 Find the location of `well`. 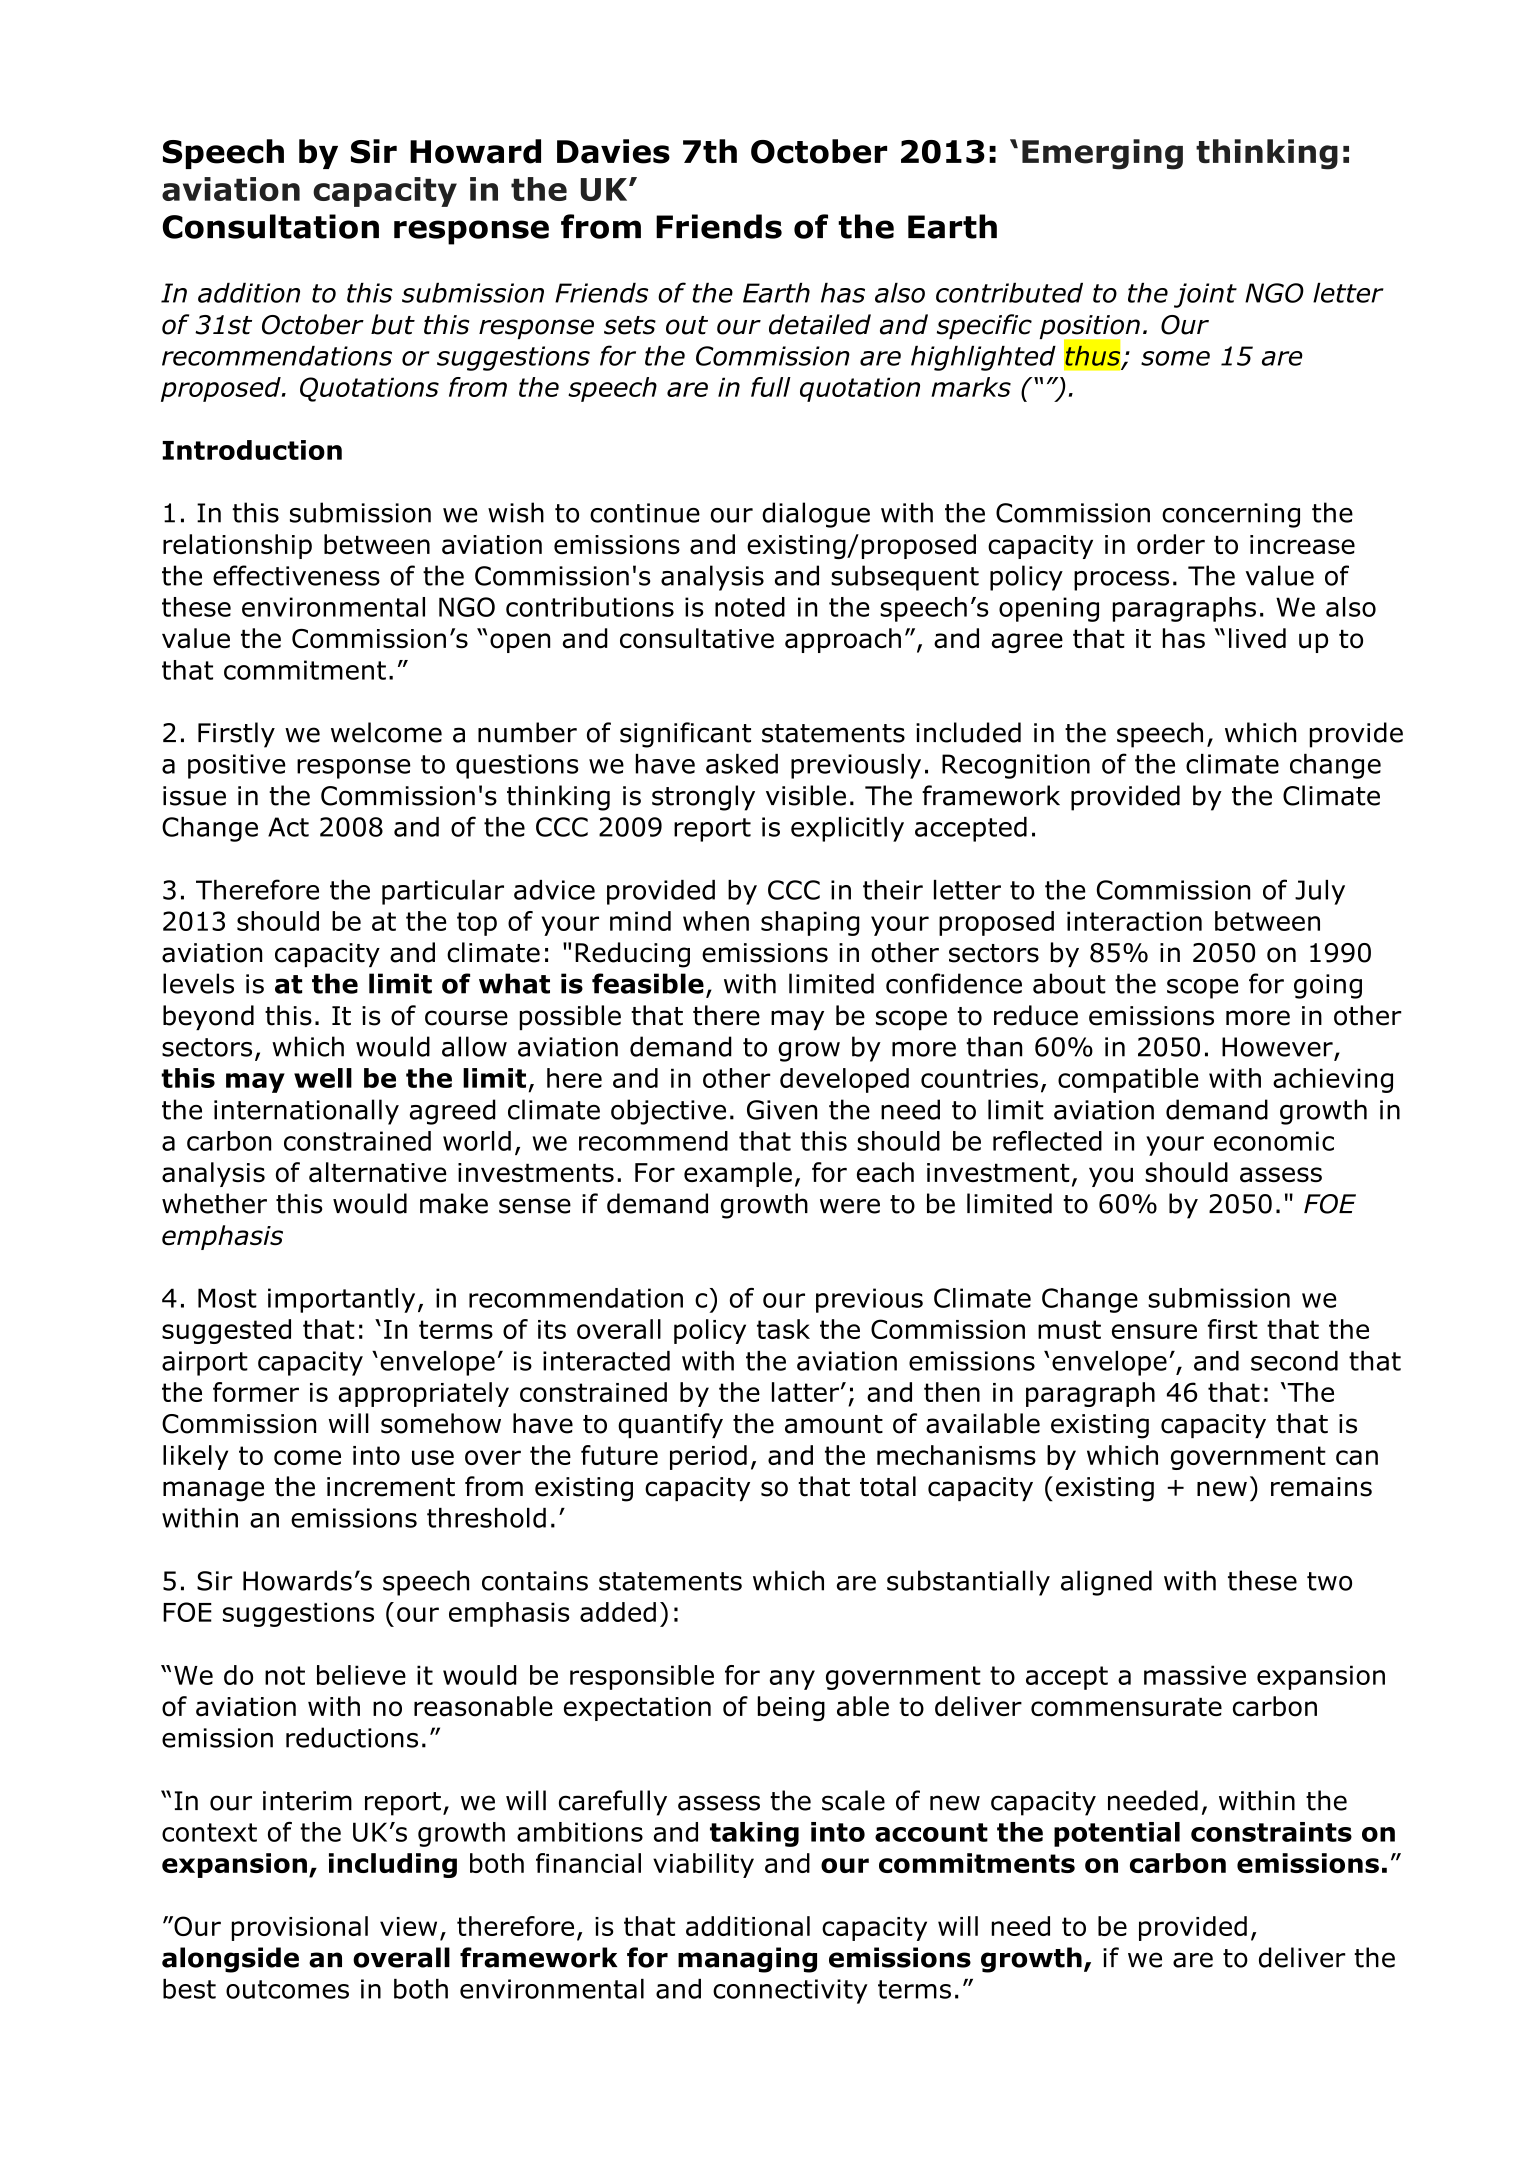

well is located at coordinates (323, 1078).
